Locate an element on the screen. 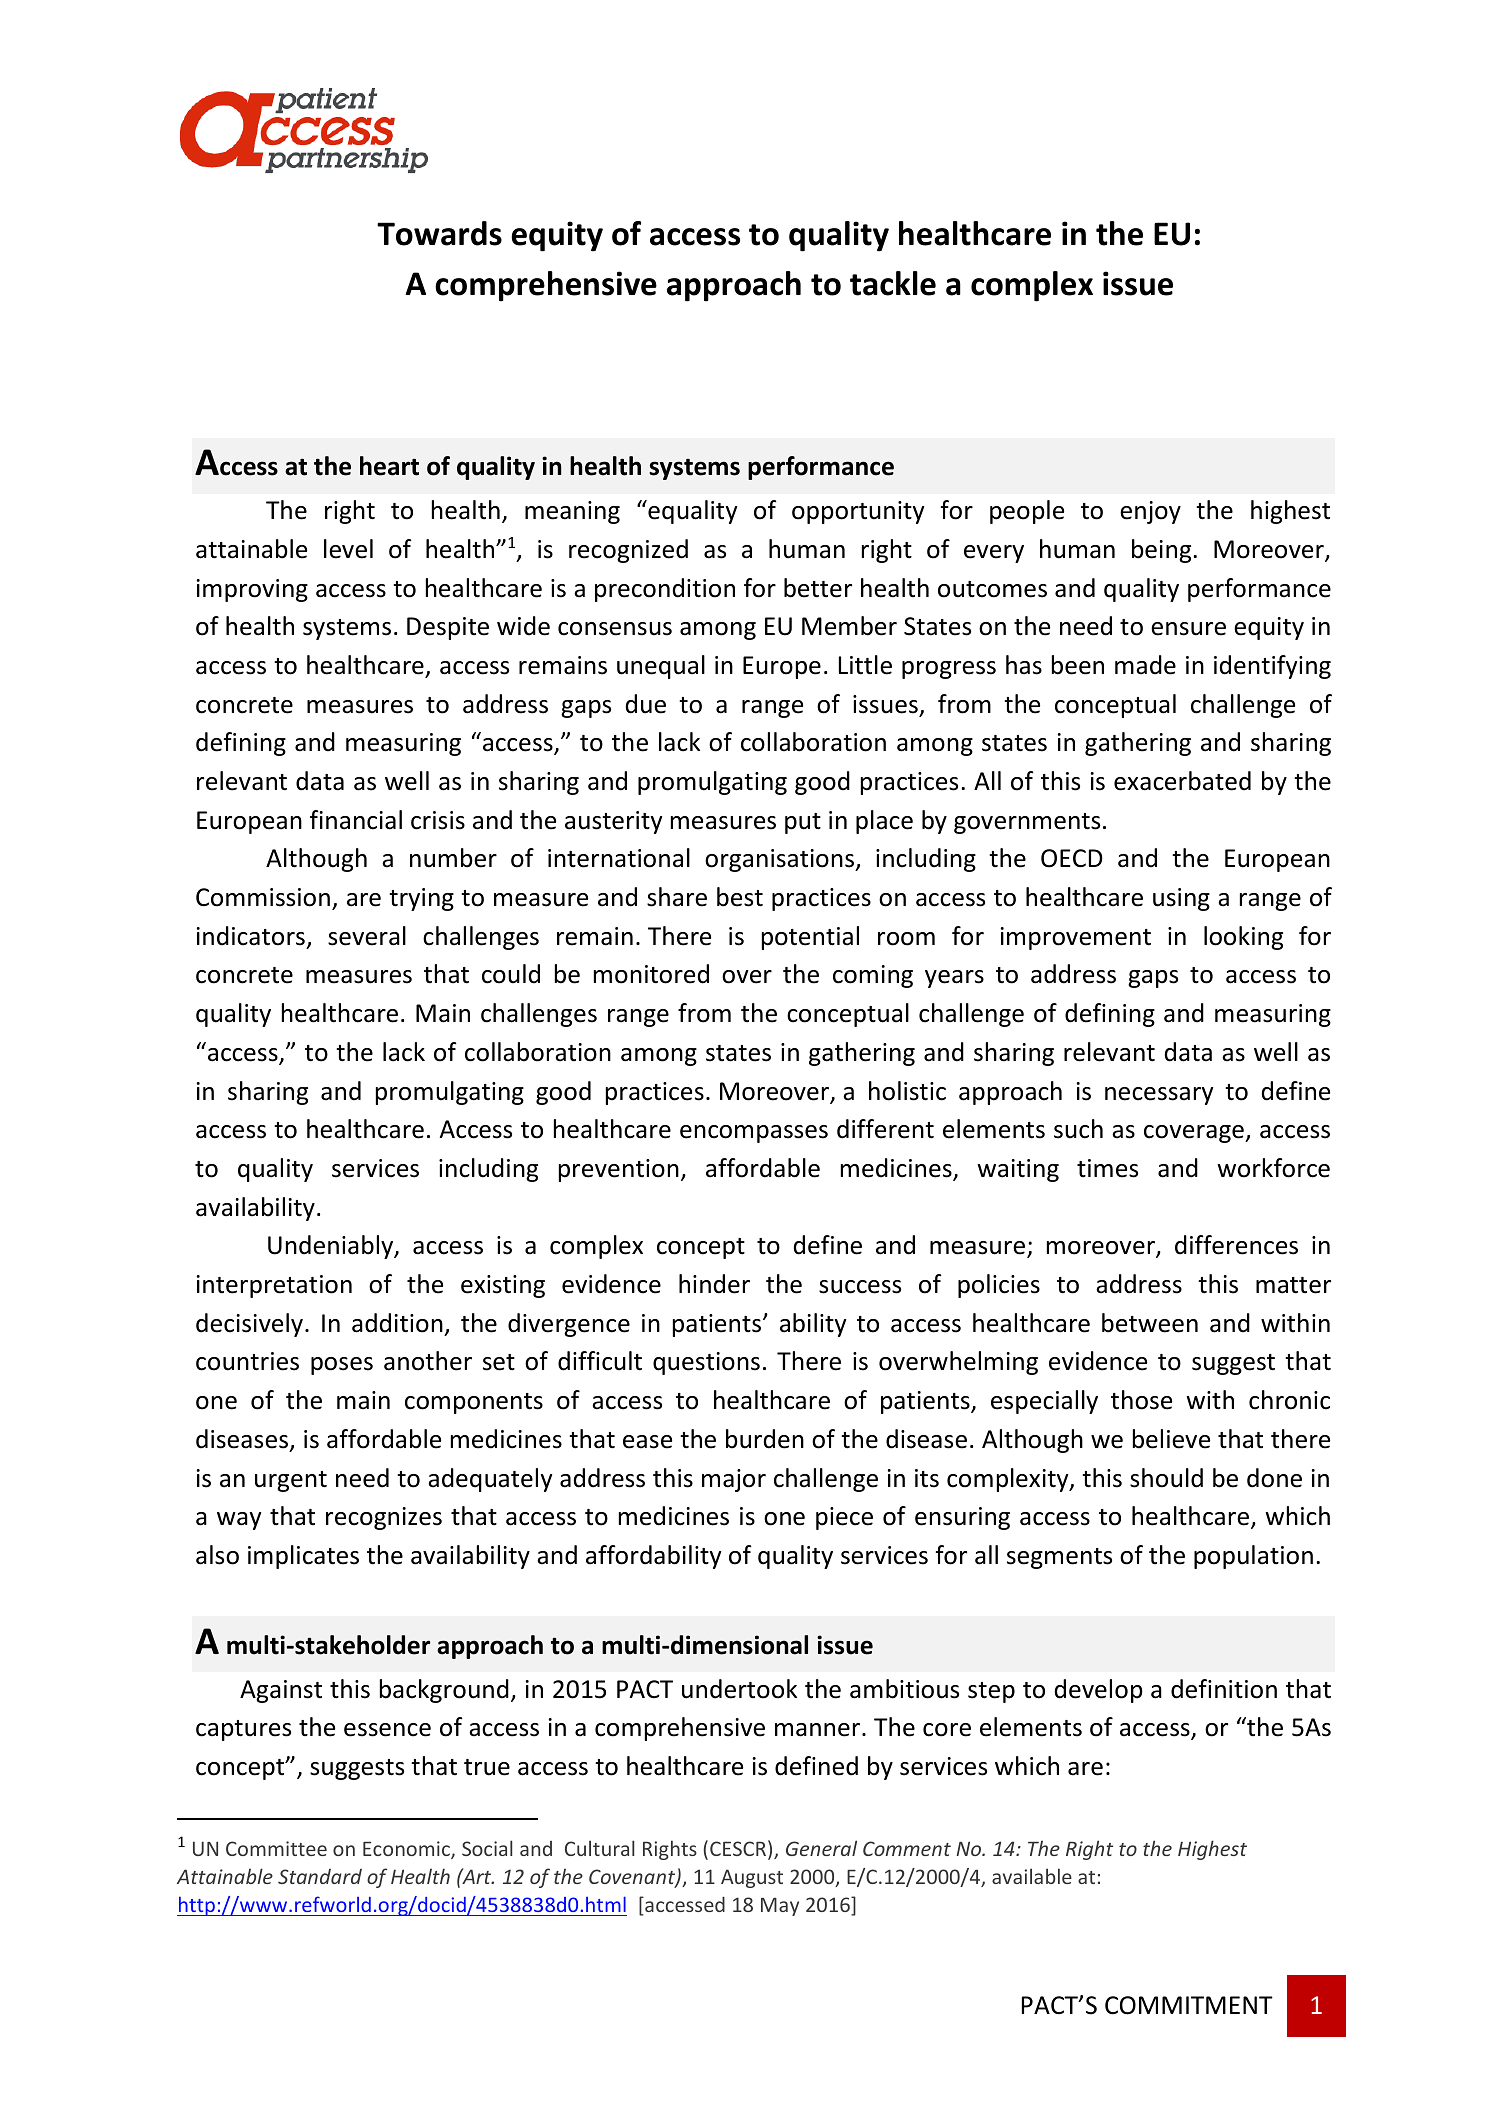  should is located at coordinates (1166, 1478).
